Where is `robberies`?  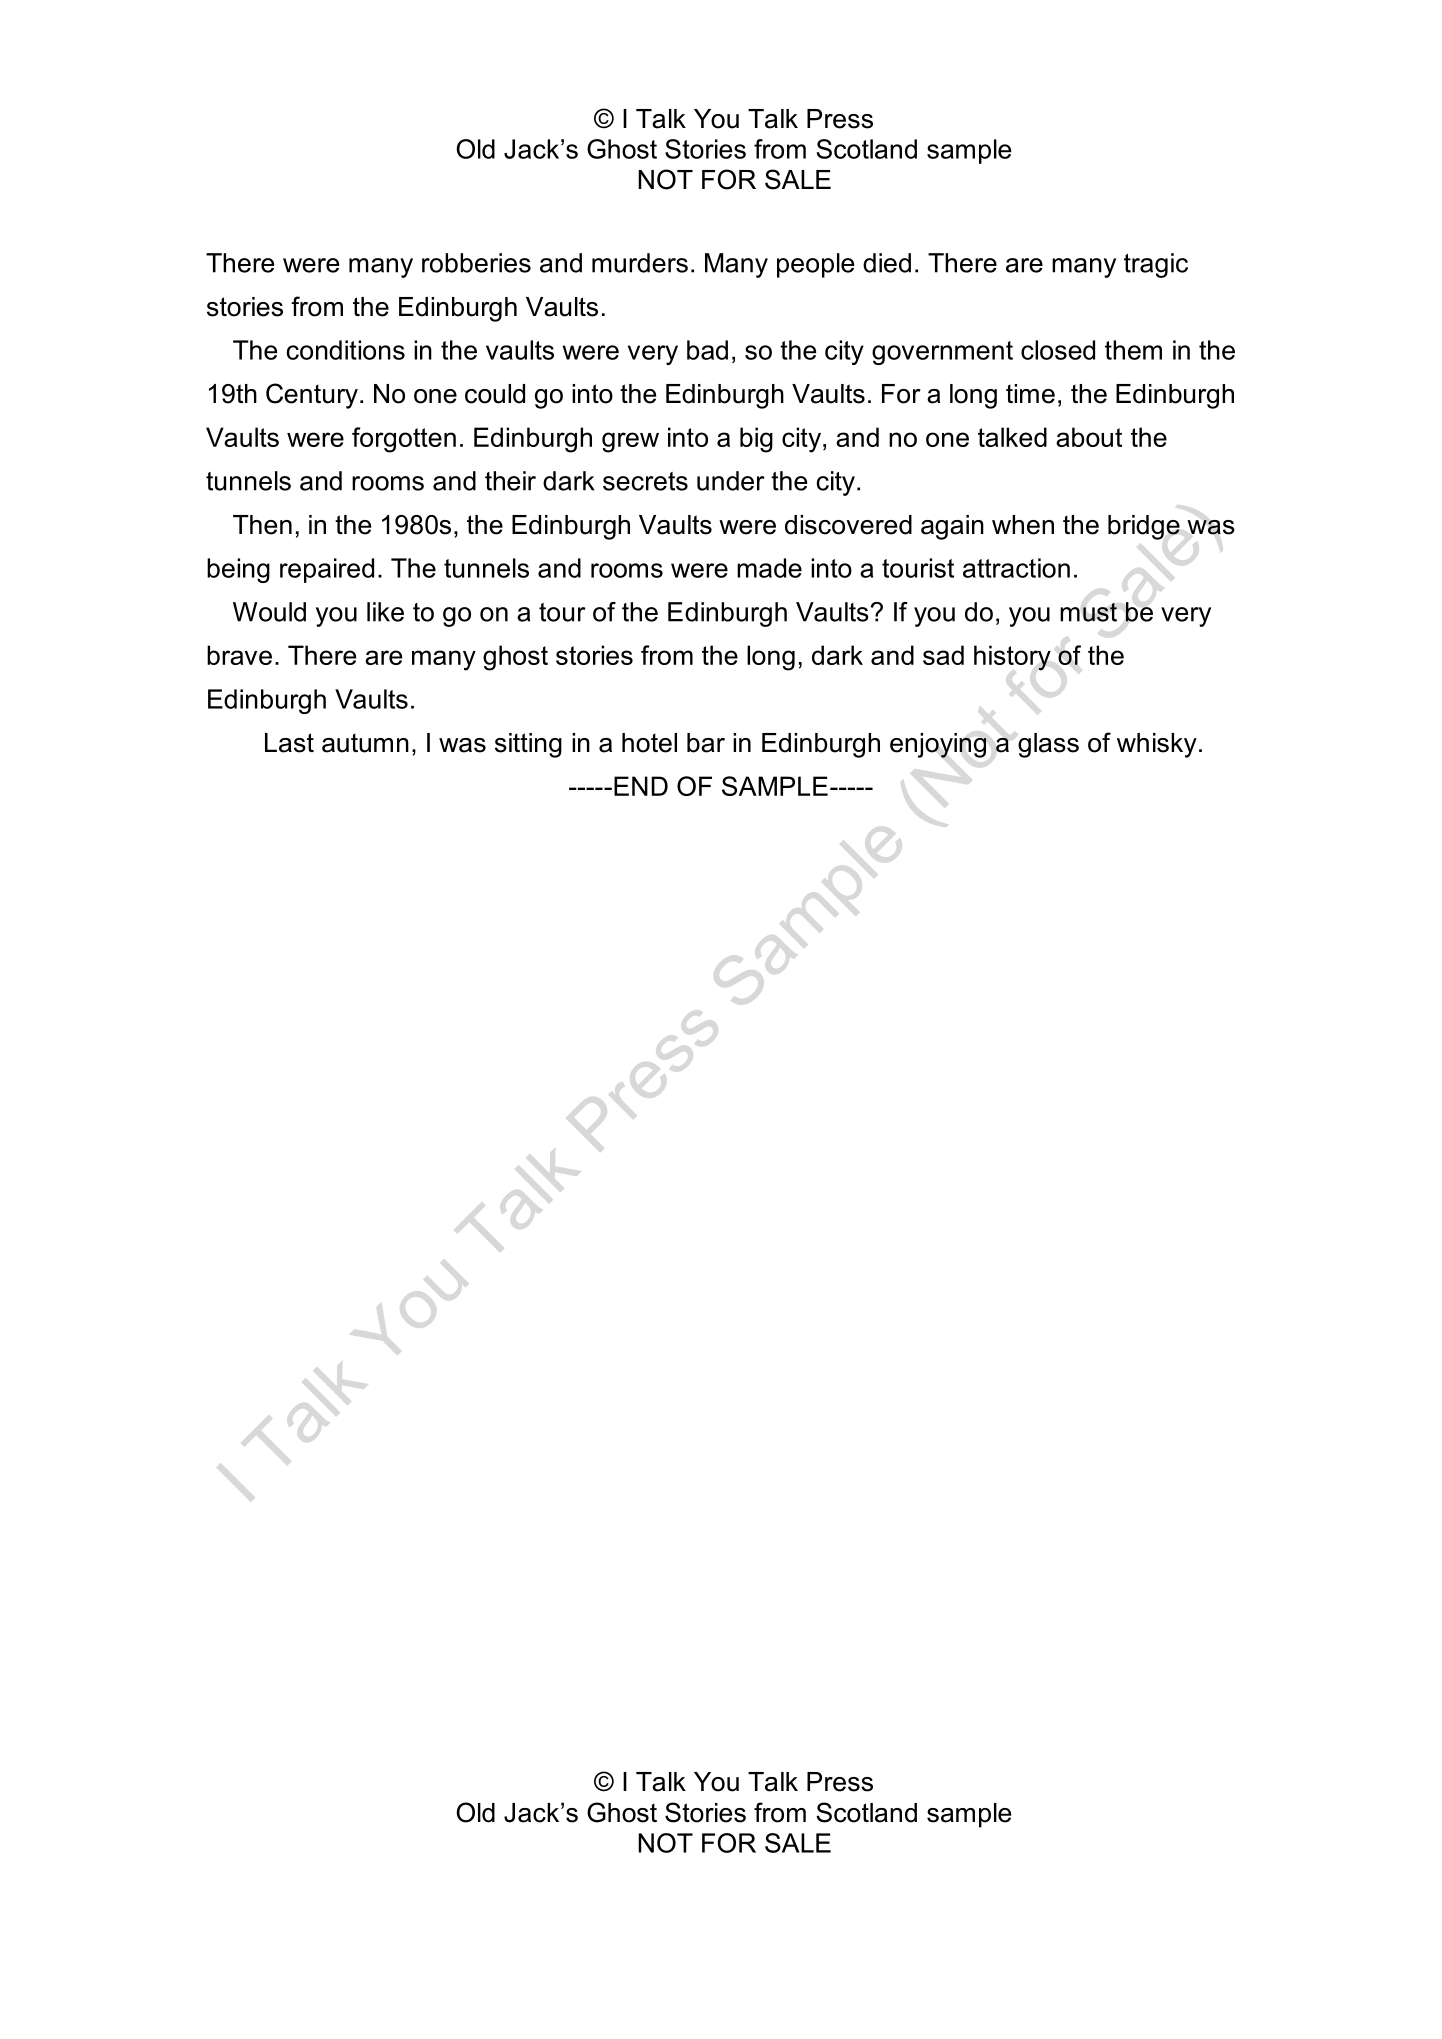
robberies is located at coordinates (476, 263).
